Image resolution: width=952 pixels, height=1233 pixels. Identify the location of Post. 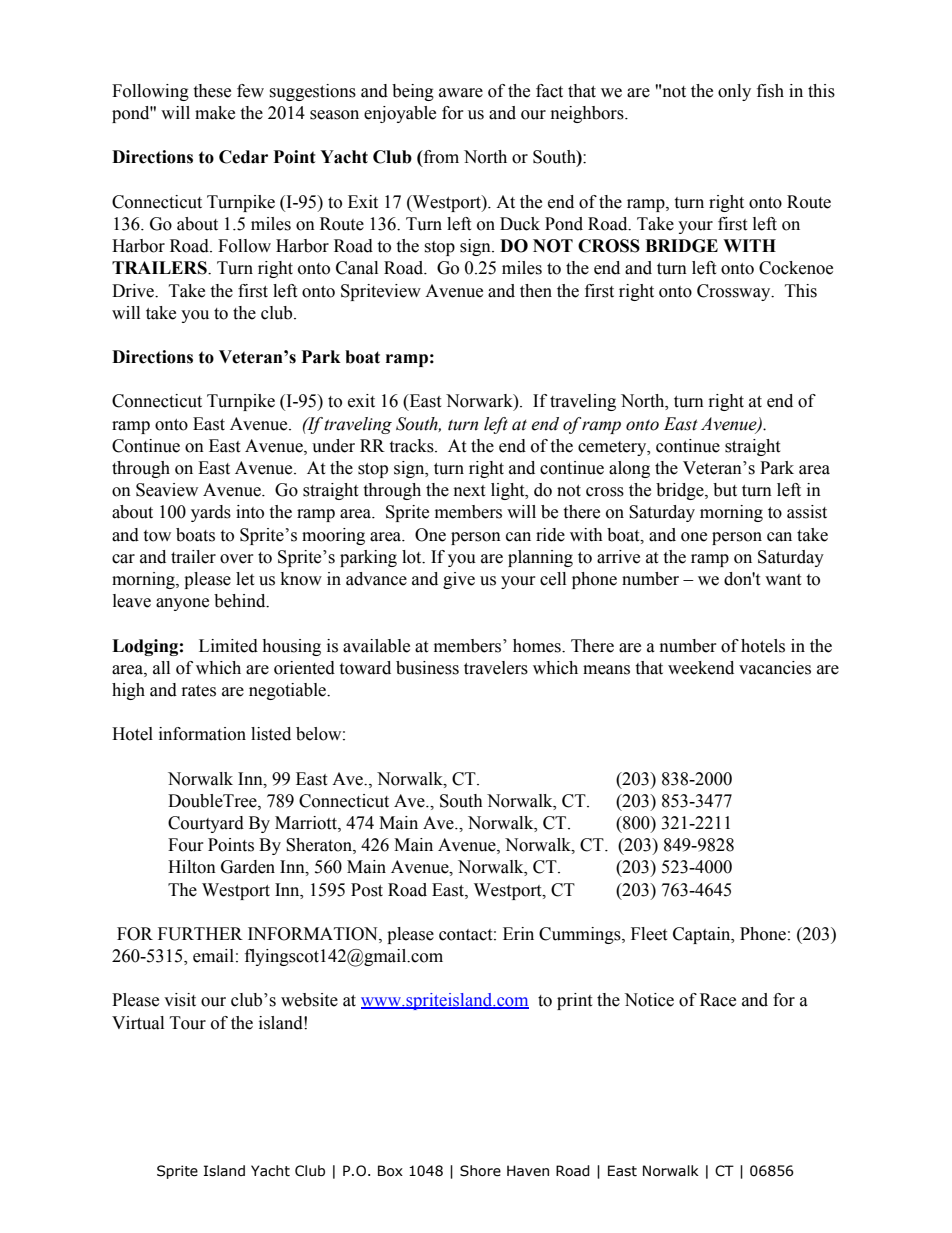
(367, 890).
